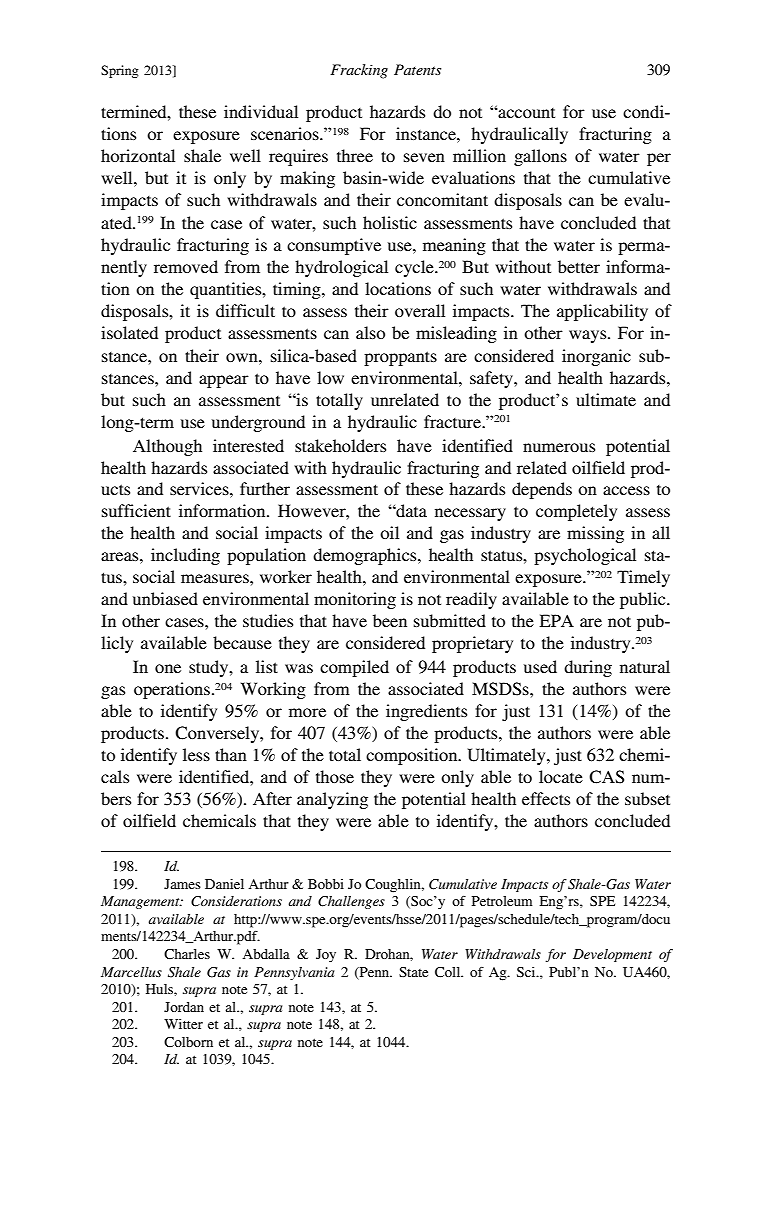  Describe the element at coordinates (185, 556) in the image. I see `including` at that location.
